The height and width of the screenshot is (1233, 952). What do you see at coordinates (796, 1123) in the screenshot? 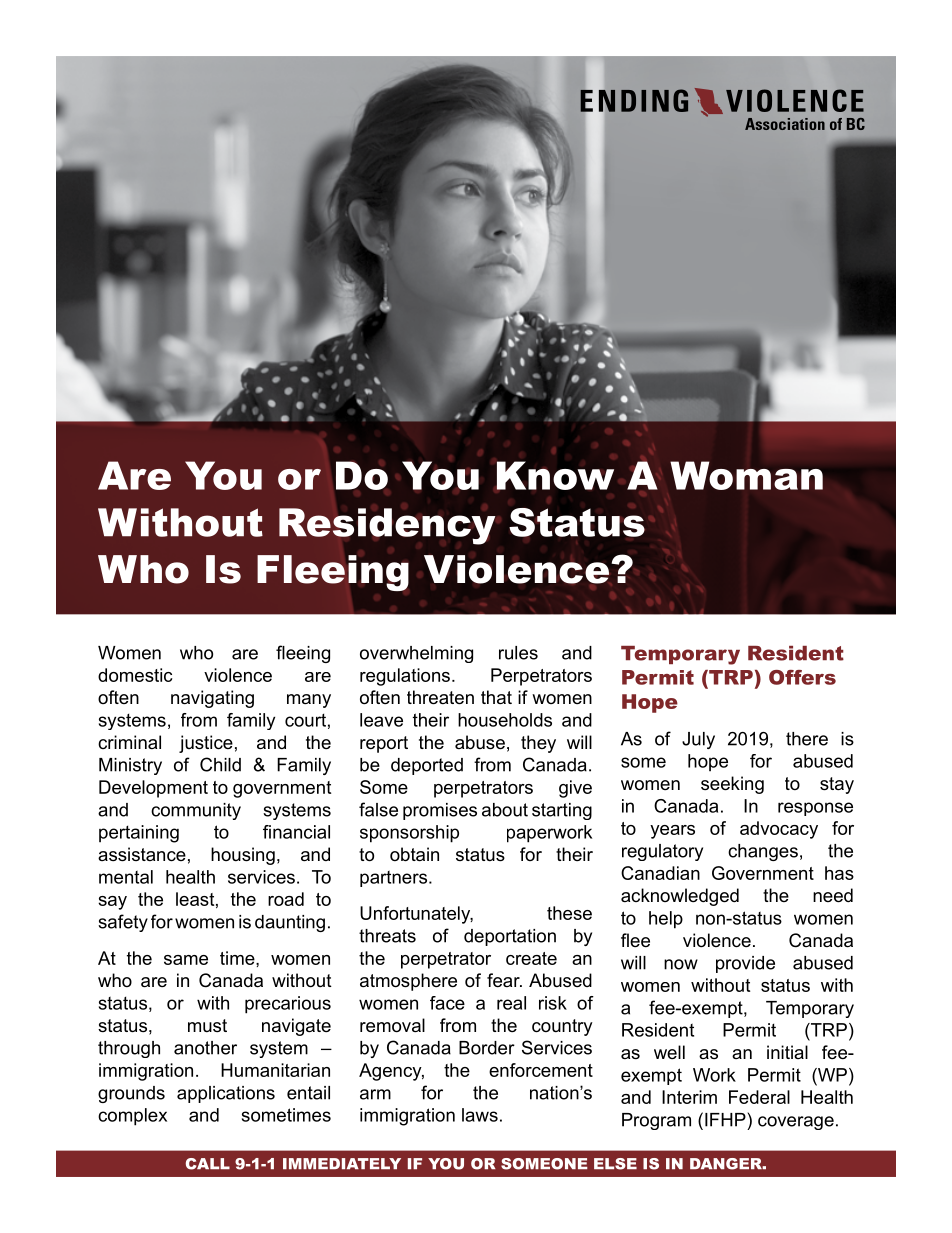
I see `coverage` at bounding box center [796, 1123].
